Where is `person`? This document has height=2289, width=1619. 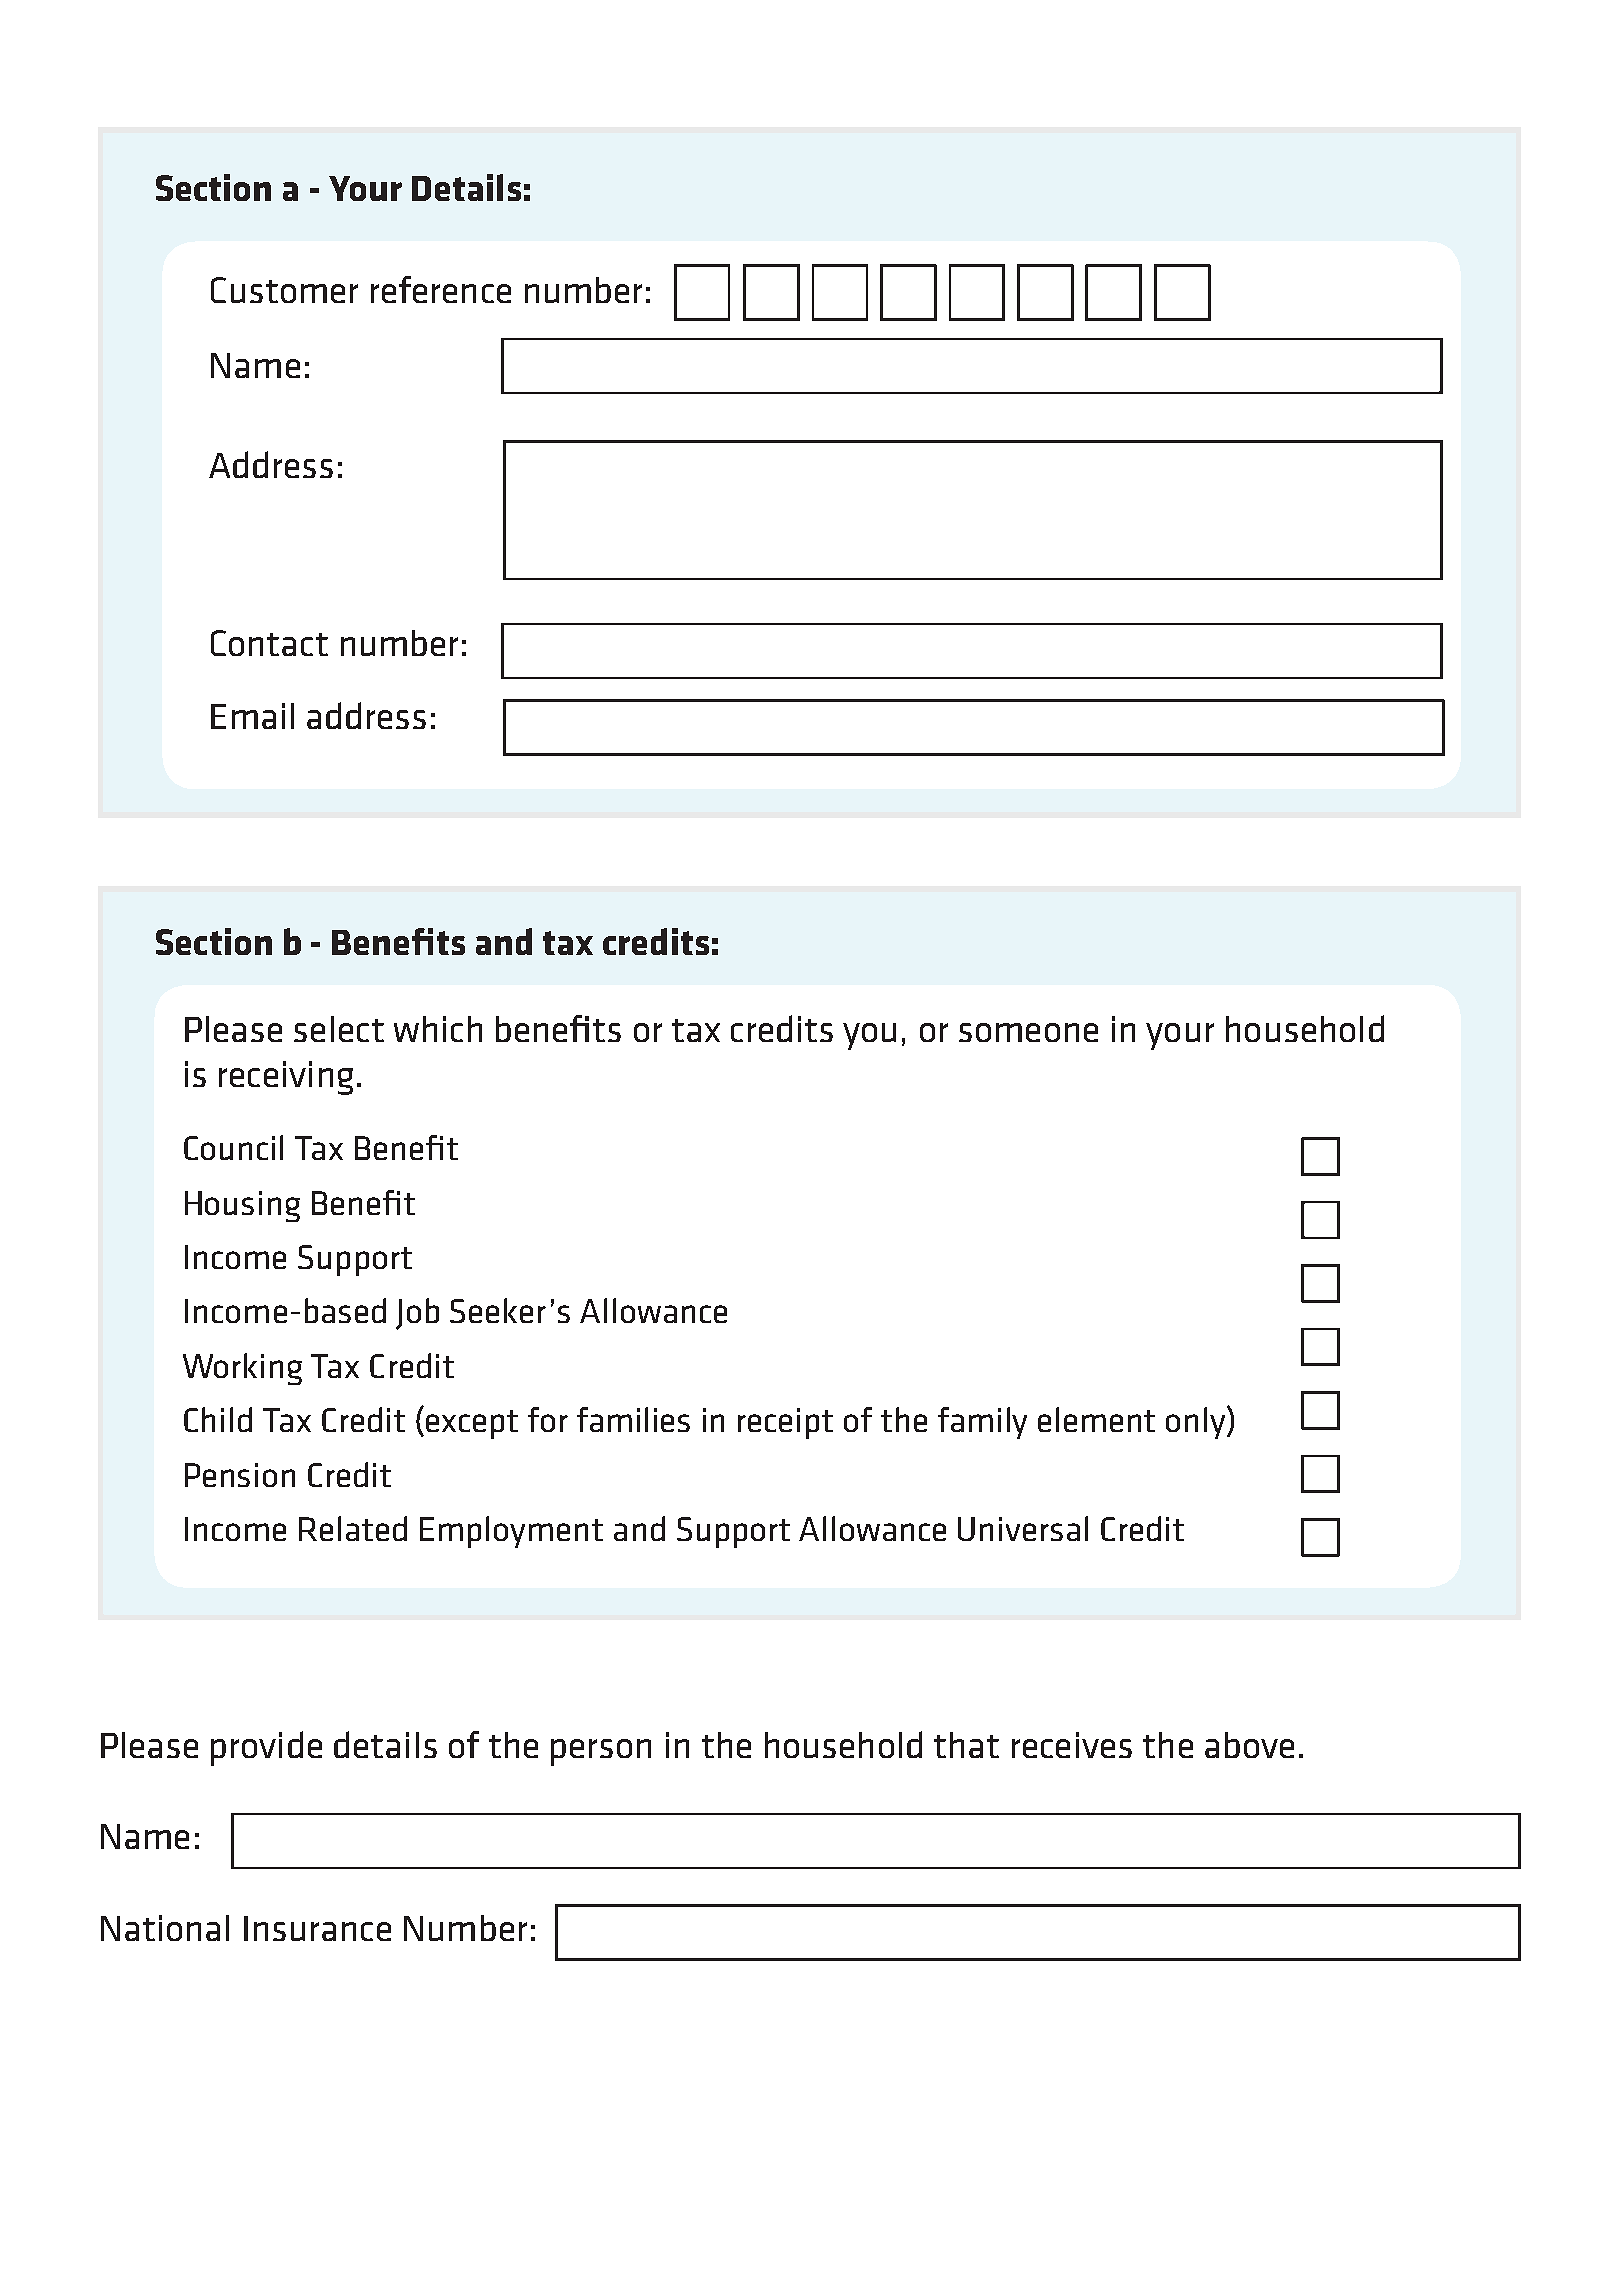 person is located at coordinates (601, 1752).
